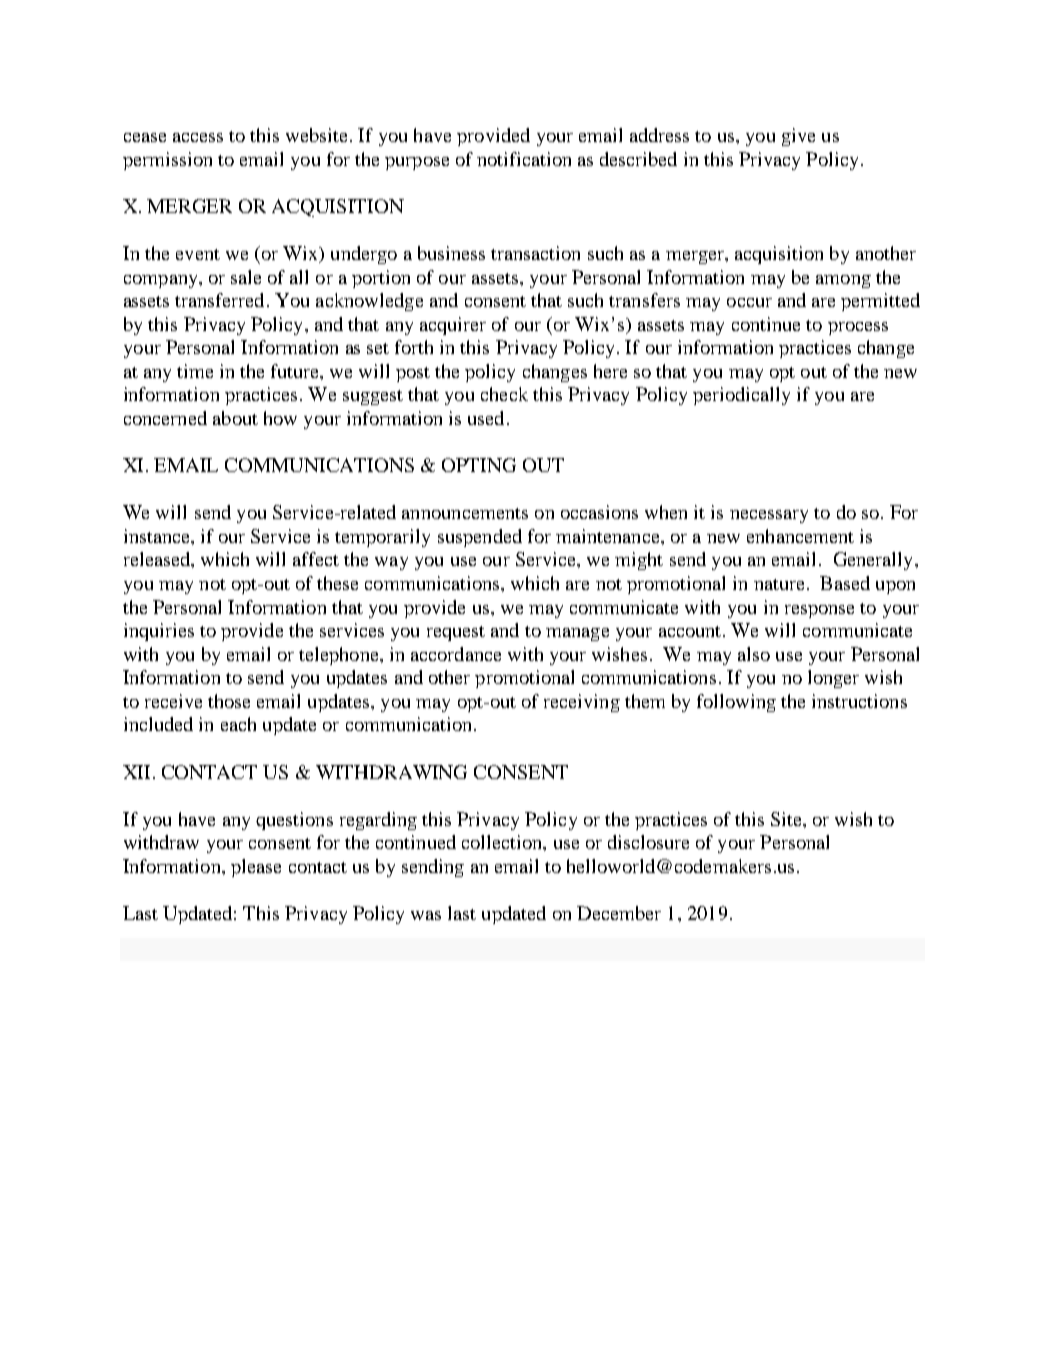  Describe the element at coordinates (503, 842) in the screenshot. I see `collection` at that location.
